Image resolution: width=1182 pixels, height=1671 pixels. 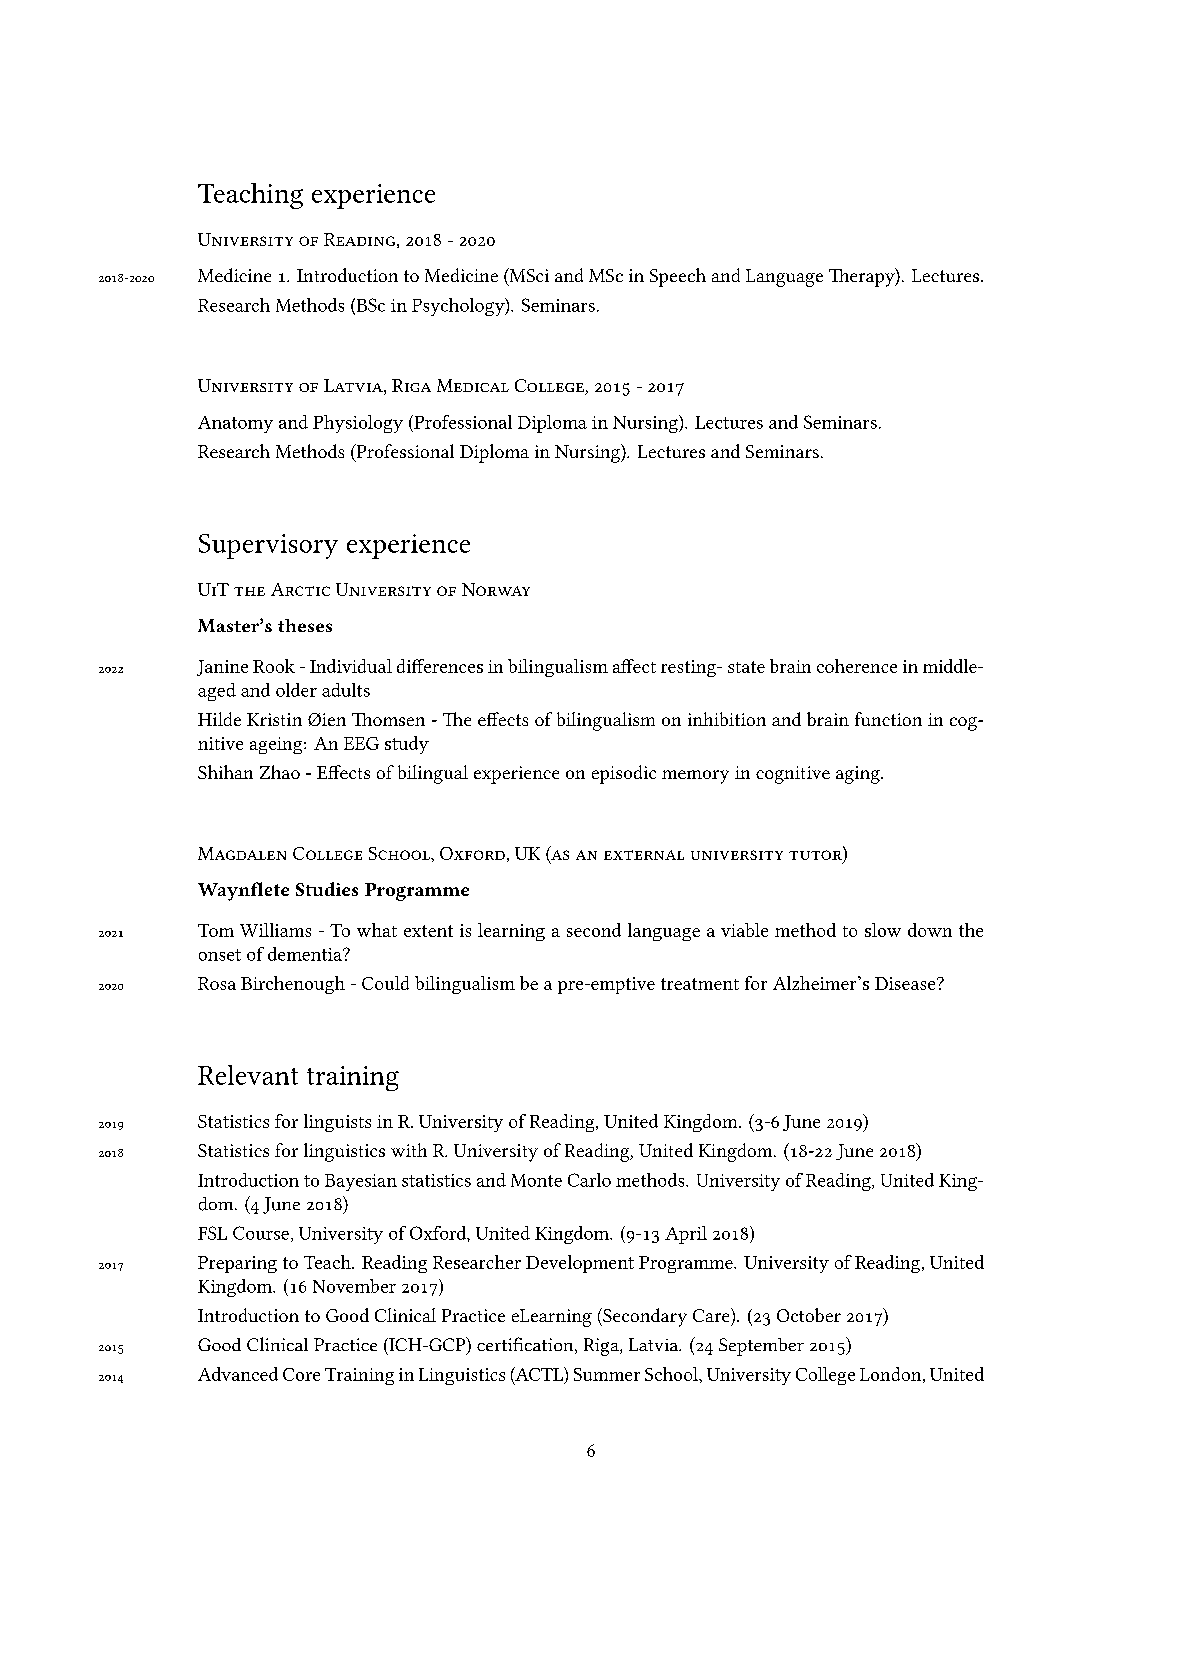 What do you see at coordinates (358, 424) in the screenshot?
I see `Physiology` at bounding box center [358, 424].
